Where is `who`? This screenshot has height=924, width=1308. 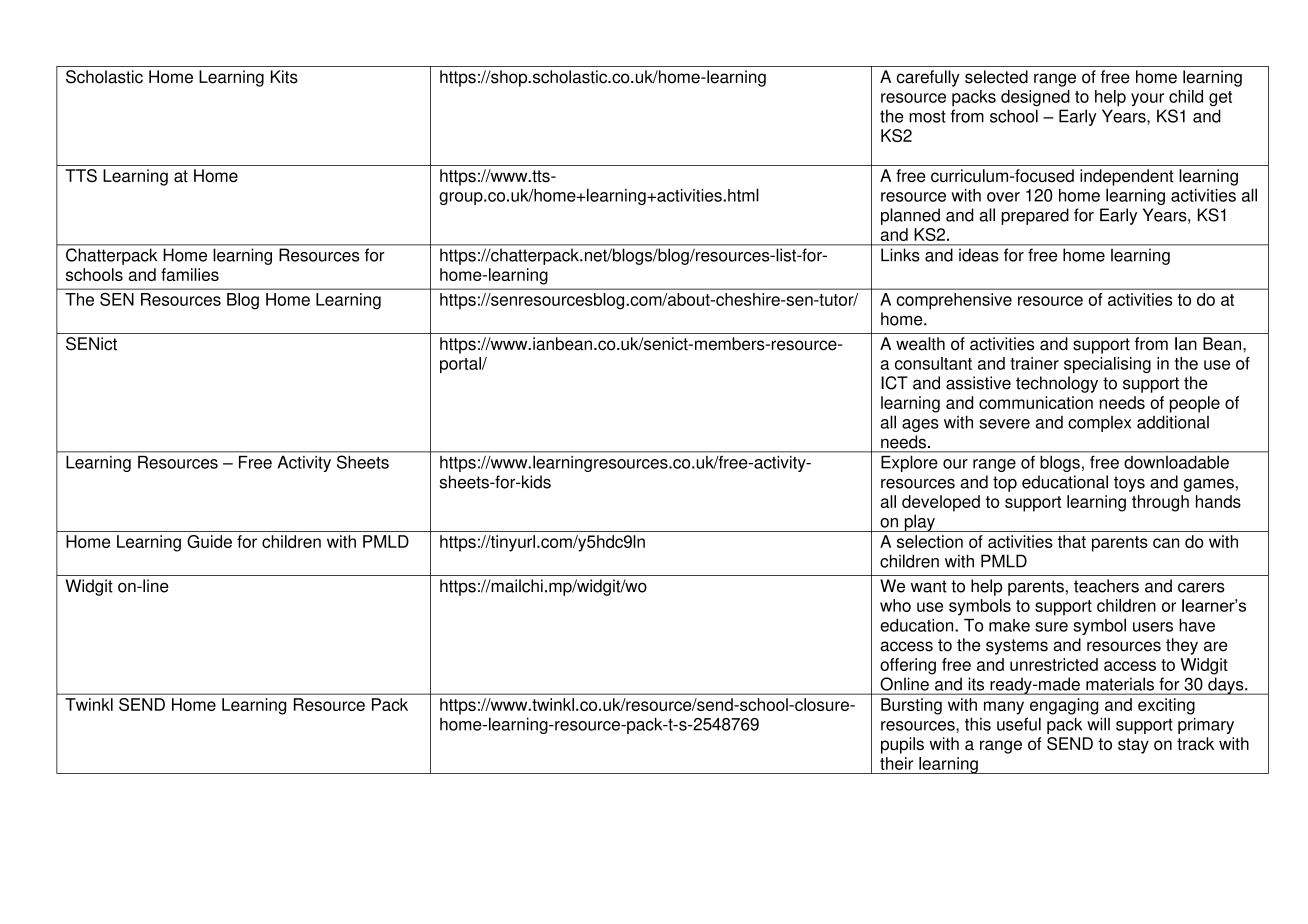 who is located at coordinates (895, 605).
